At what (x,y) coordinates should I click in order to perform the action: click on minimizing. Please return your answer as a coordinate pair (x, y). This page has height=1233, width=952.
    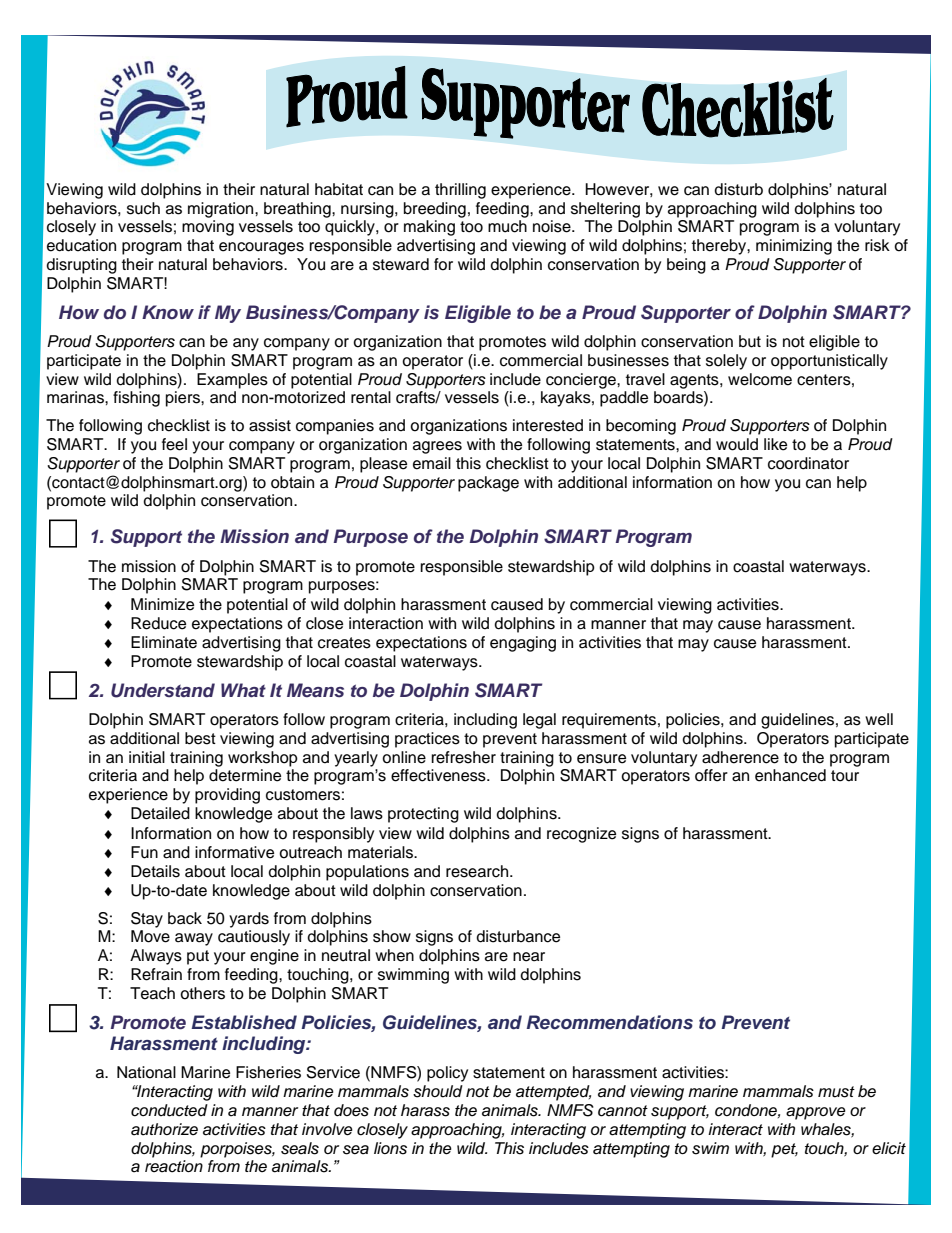
    Looking at the image, I should click on (794, 247).
